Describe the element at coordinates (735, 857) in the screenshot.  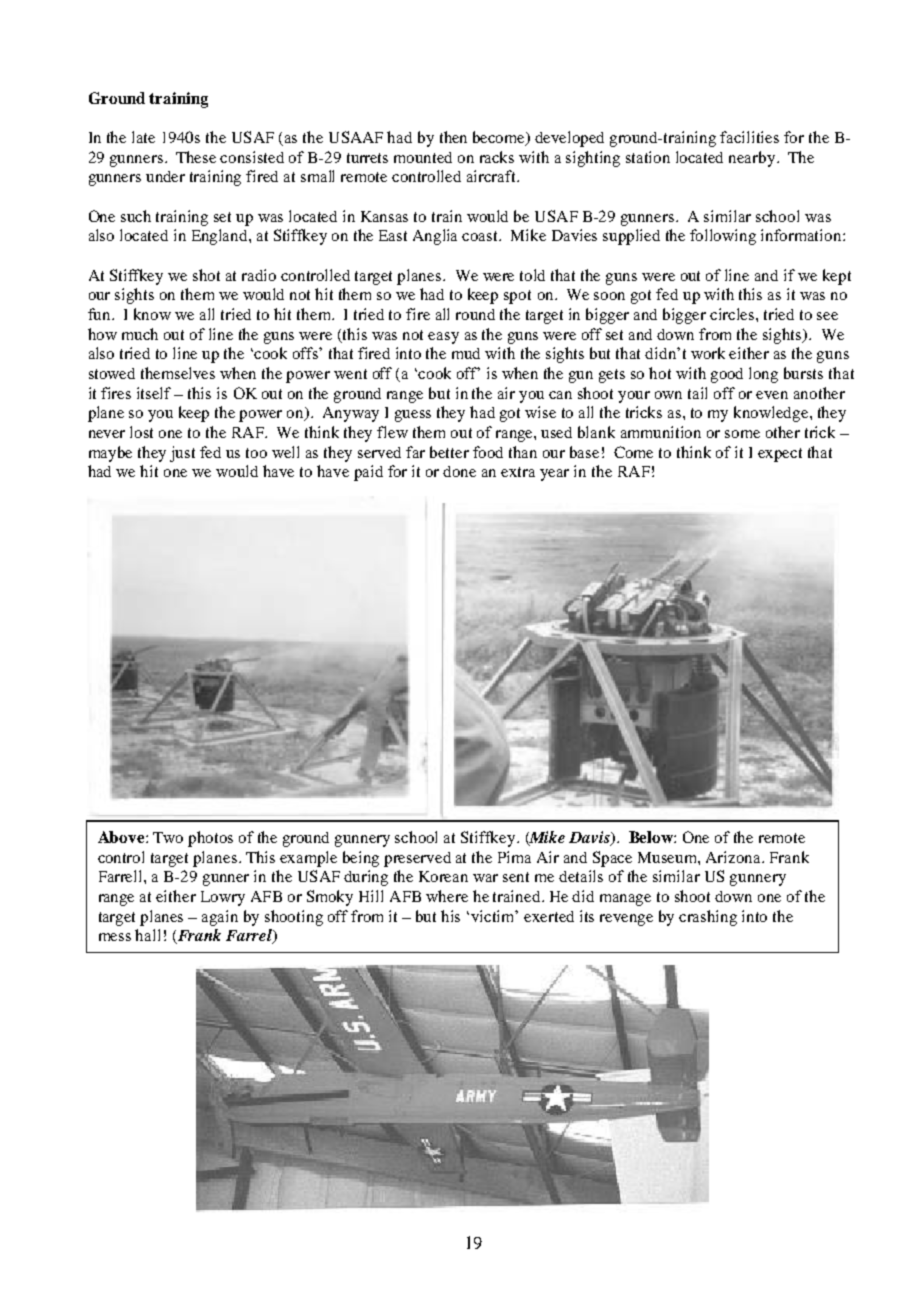
I see `Arizona` at that location.
